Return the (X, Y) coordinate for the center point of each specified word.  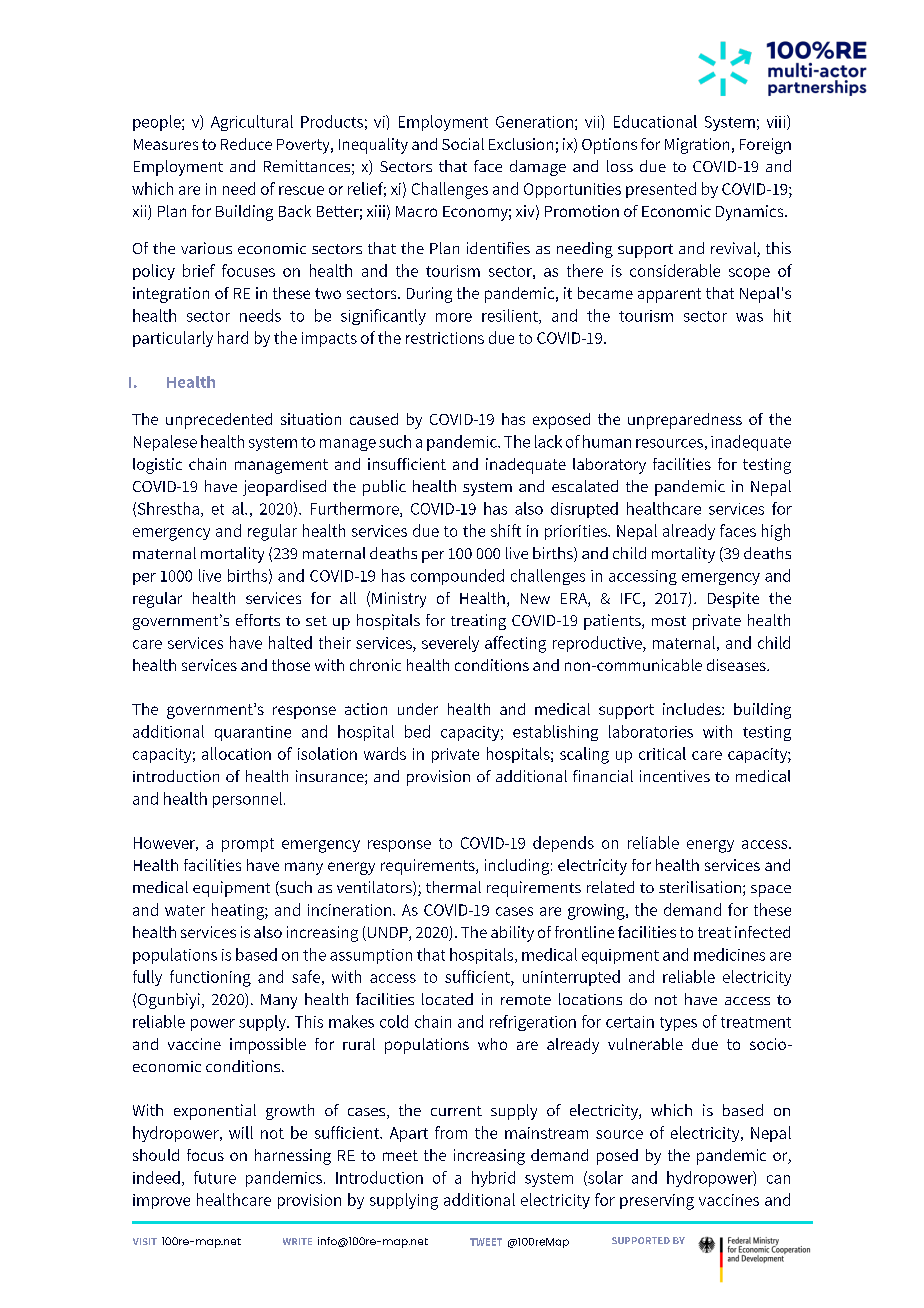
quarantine (253, 733)
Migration (697, 146)
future (215, 1177)
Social (463, 144)
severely (450, 644)
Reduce (246, 144)
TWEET (486, 1242)
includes (693, 709)
